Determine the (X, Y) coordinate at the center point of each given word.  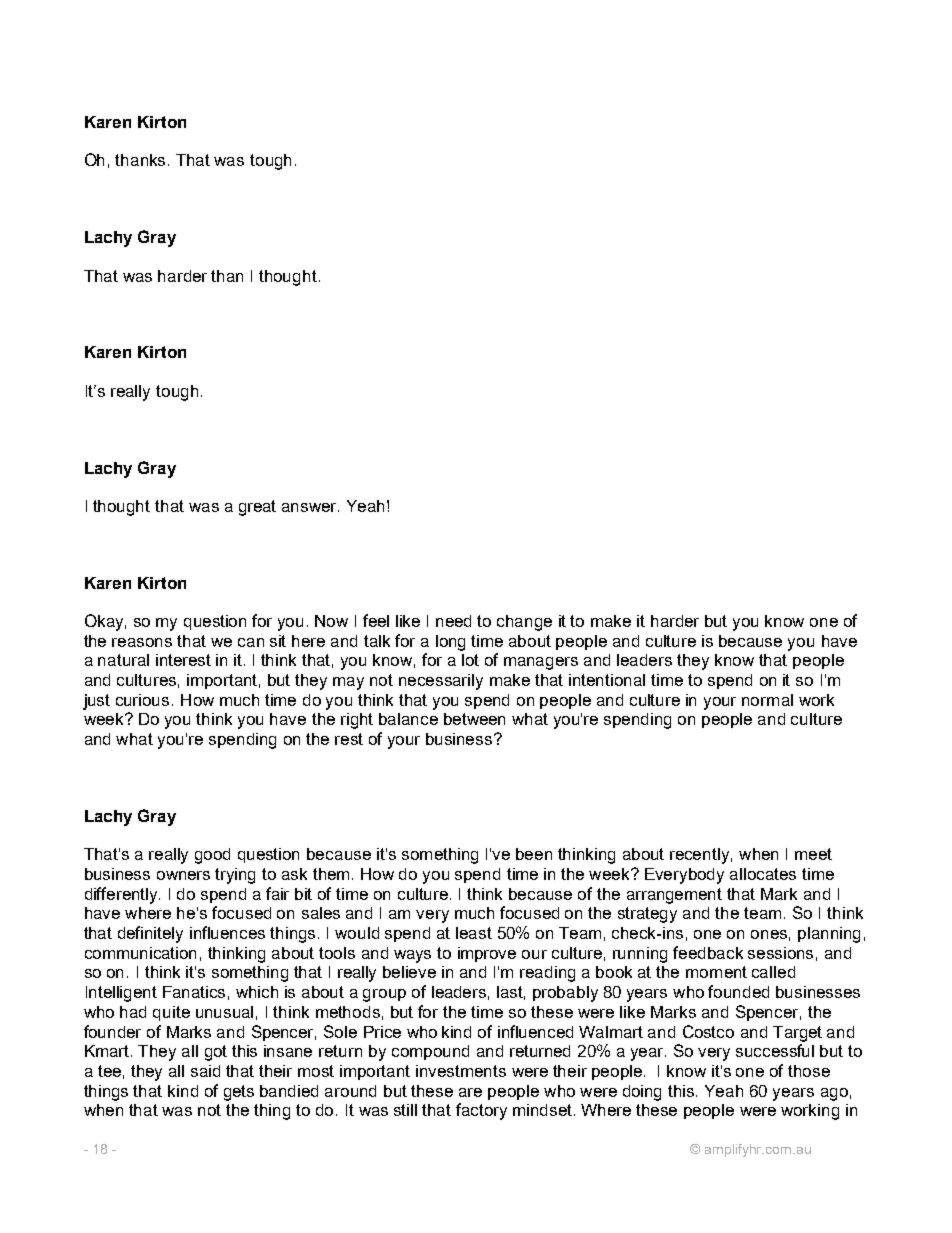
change (524, 623)
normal (767, 700)
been (534, 854)
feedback (708, 952)
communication (140, 953)
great (257, 508)
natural (123, 660)
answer (310, 507)
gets (239, 1093)
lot (470, 660)
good (212, 856)
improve (487, 954)
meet (813, 854)
